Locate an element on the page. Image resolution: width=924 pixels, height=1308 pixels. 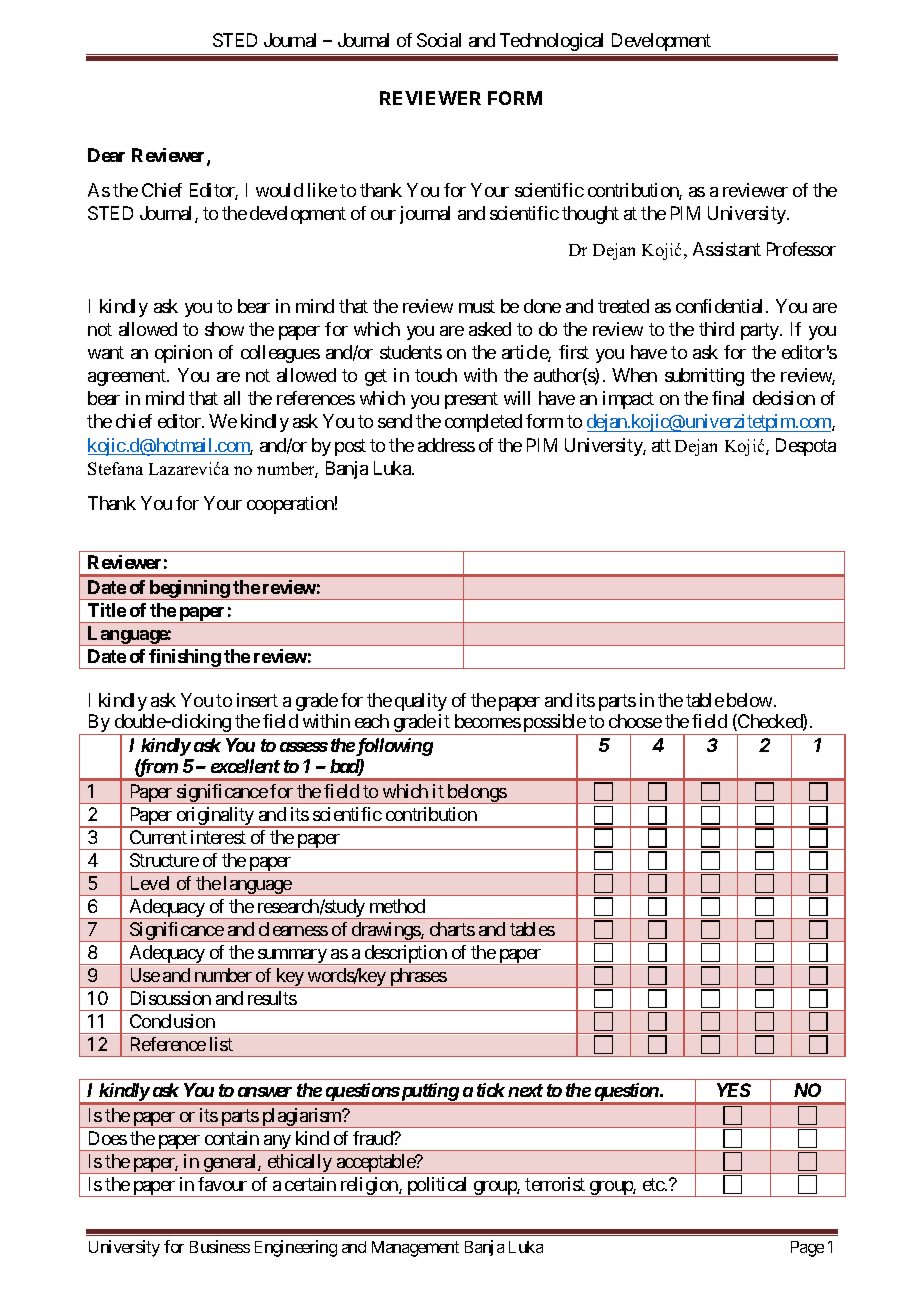
below is located at coordinates (749, 700).
